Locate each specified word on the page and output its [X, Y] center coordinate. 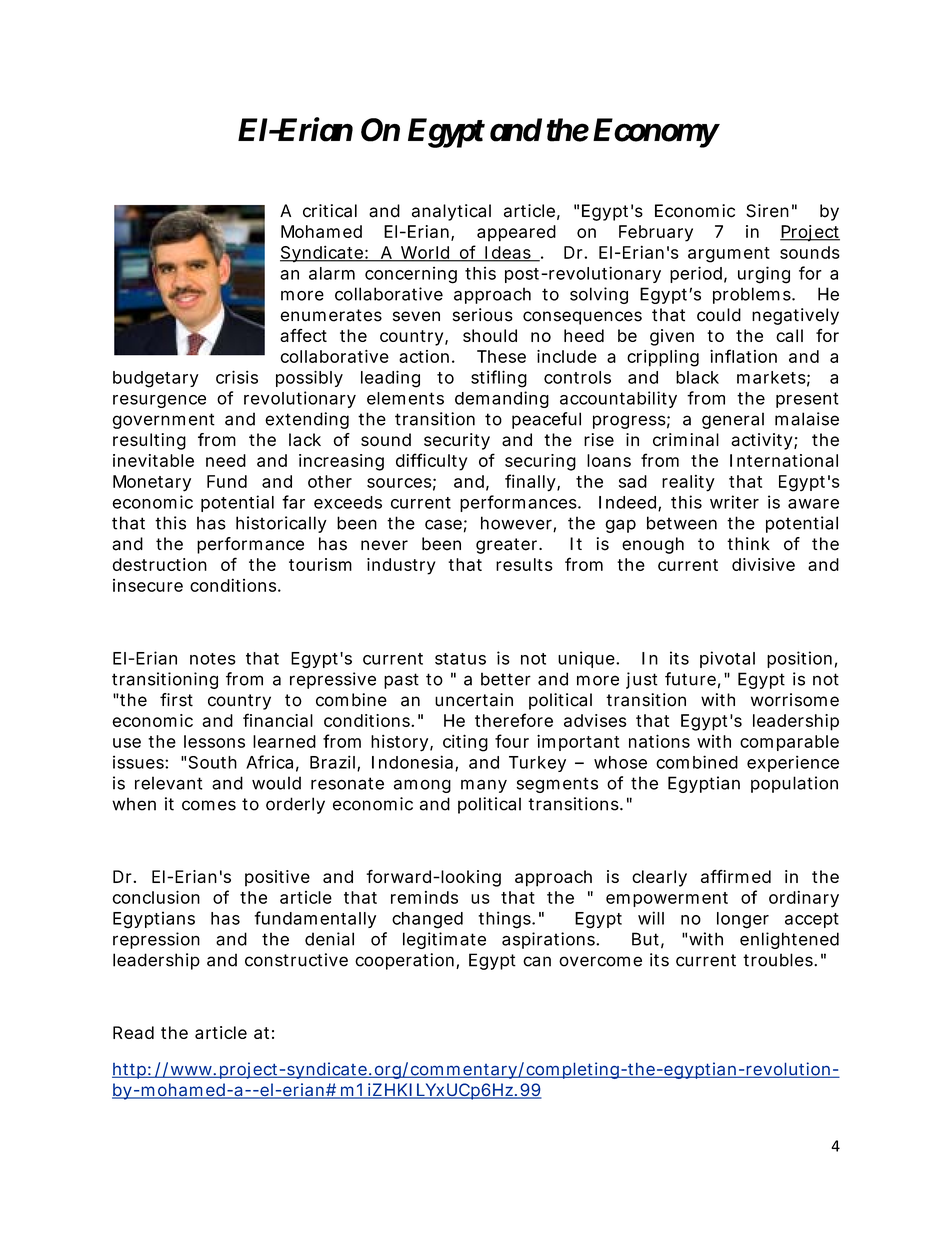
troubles [779, 960]
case [443, 524]
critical [330, 211]
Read [133, 1032]
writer [734, 502]
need [226, 460]
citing [465, 743]
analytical [451, 212]
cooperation [404, 961]
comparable [789, 743]
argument [729, 255]
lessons [214, 741]
